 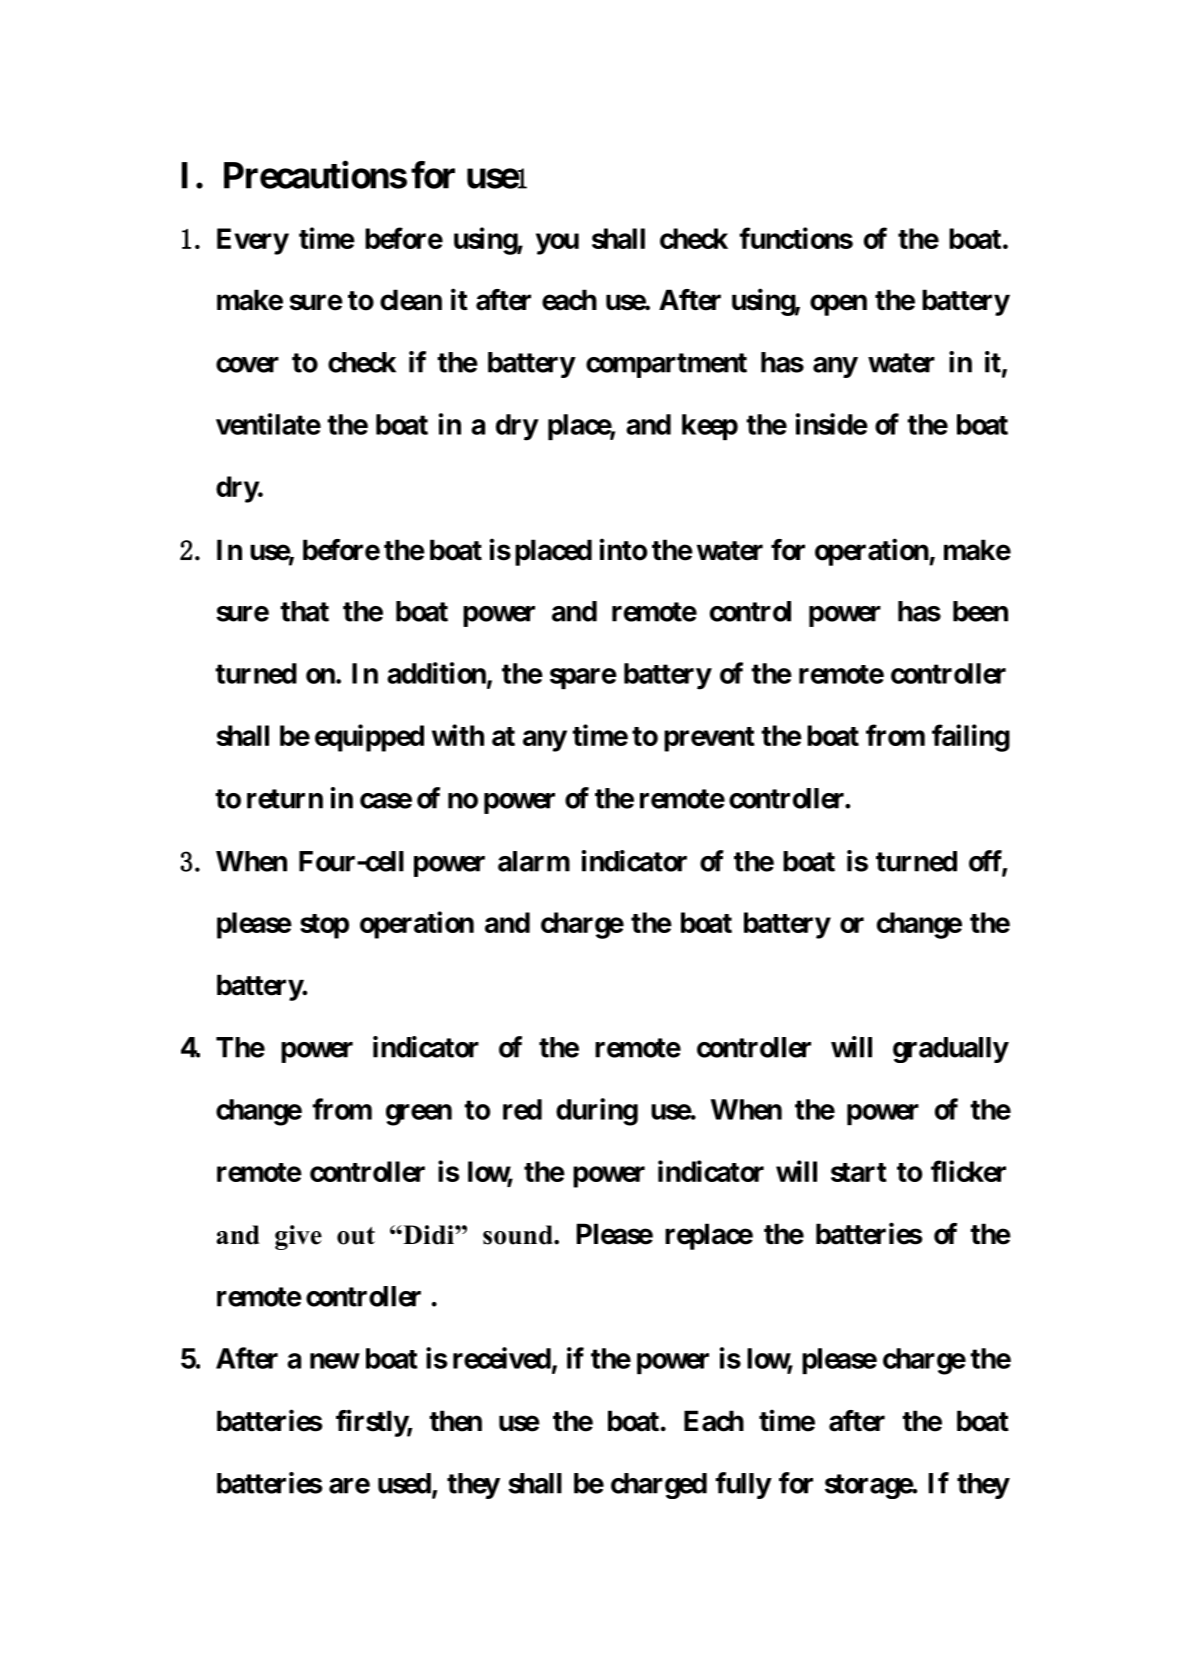 What do you see at coordinates (404, 1483) in the page?
I see `used` at bounding box center [404, 1483].
